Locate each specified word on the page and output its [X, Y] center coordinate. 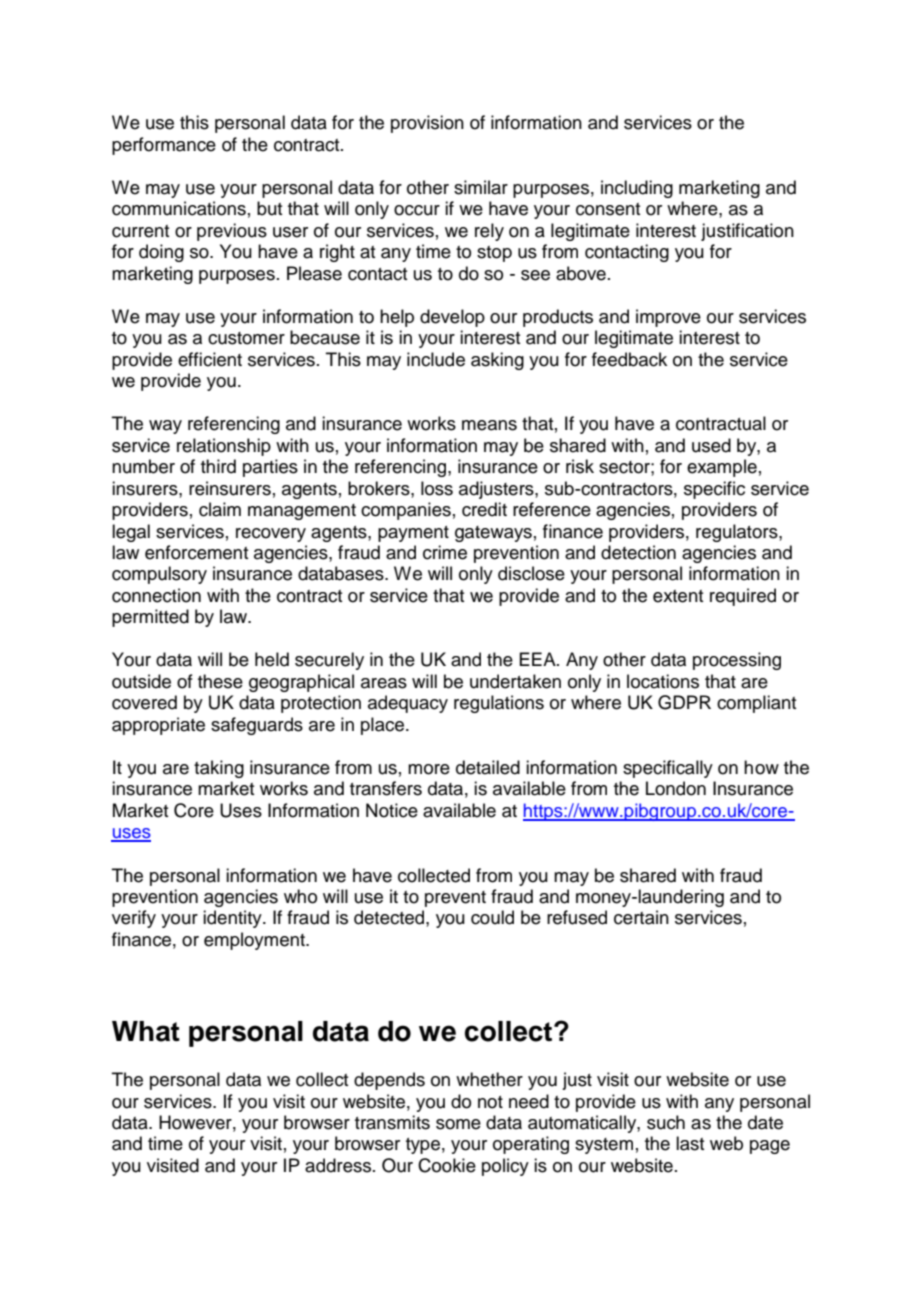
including [637, 189]
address [339, 1165]
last [690, 1143]
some [458, 1124]
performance [164, 146]
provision [427, 124]
